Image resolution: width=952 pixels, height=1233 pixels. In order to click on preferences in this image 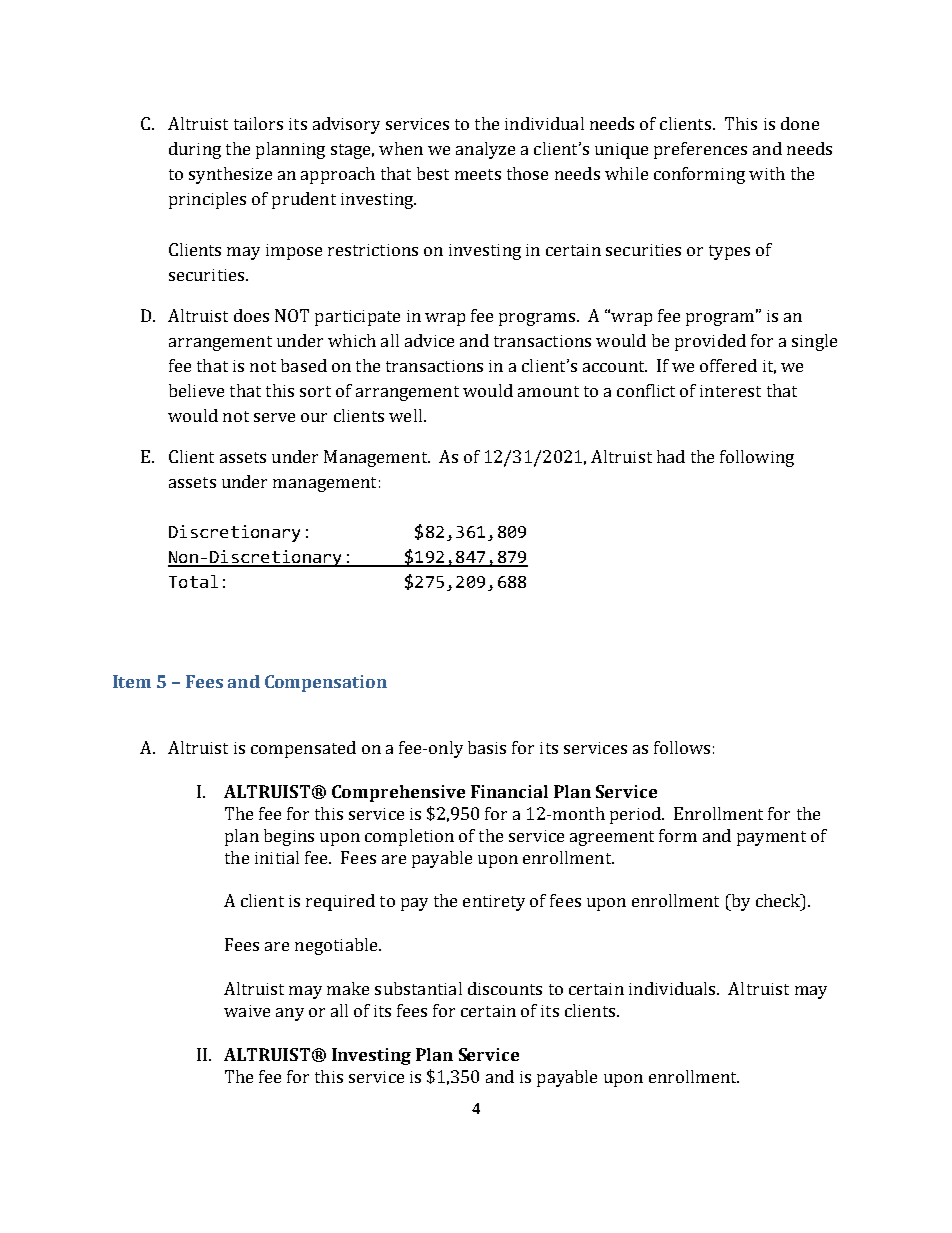, I will do `click(700, 150)`.
